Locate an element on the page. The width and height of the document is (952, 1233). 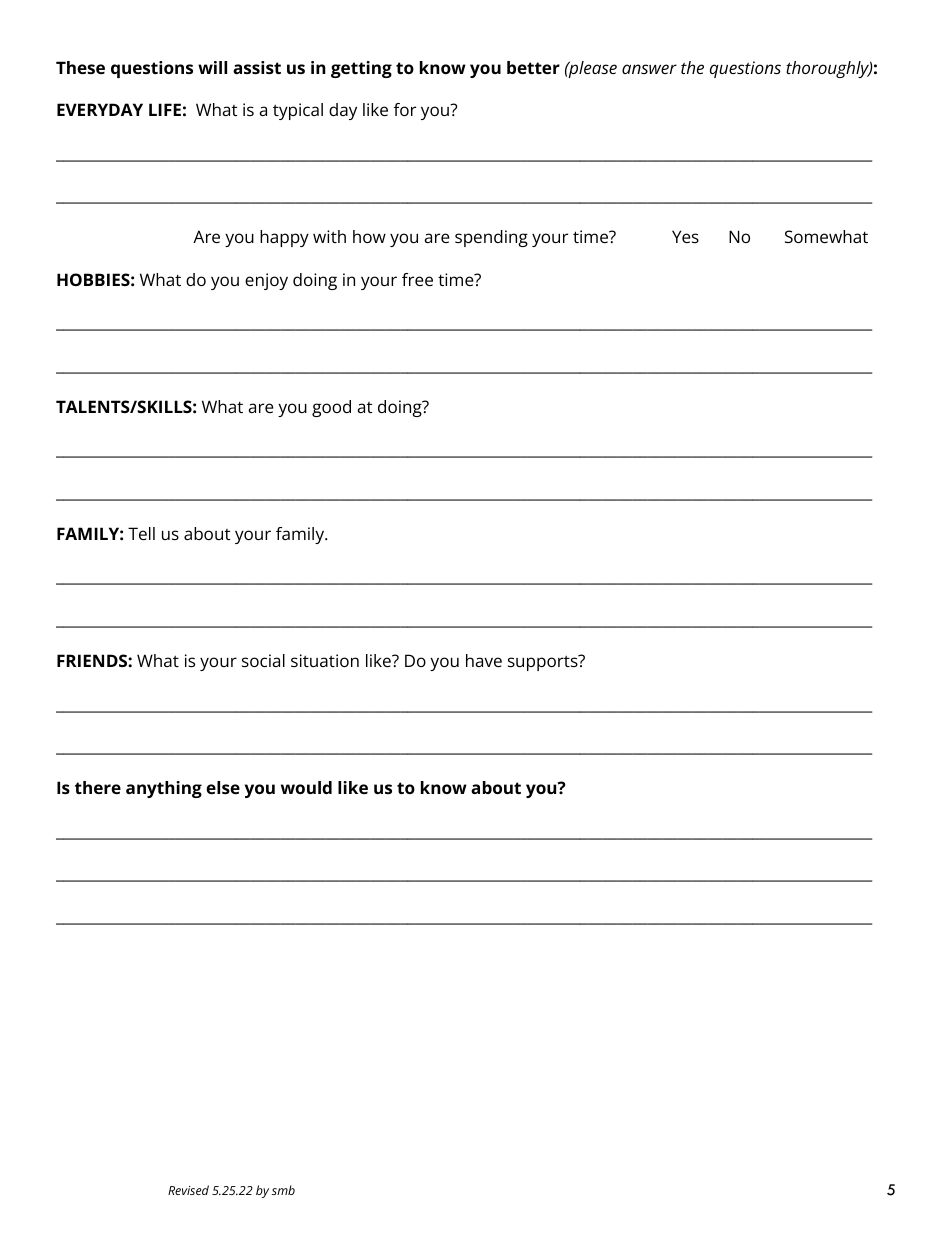
answer is located at coordinates (649, 69).
